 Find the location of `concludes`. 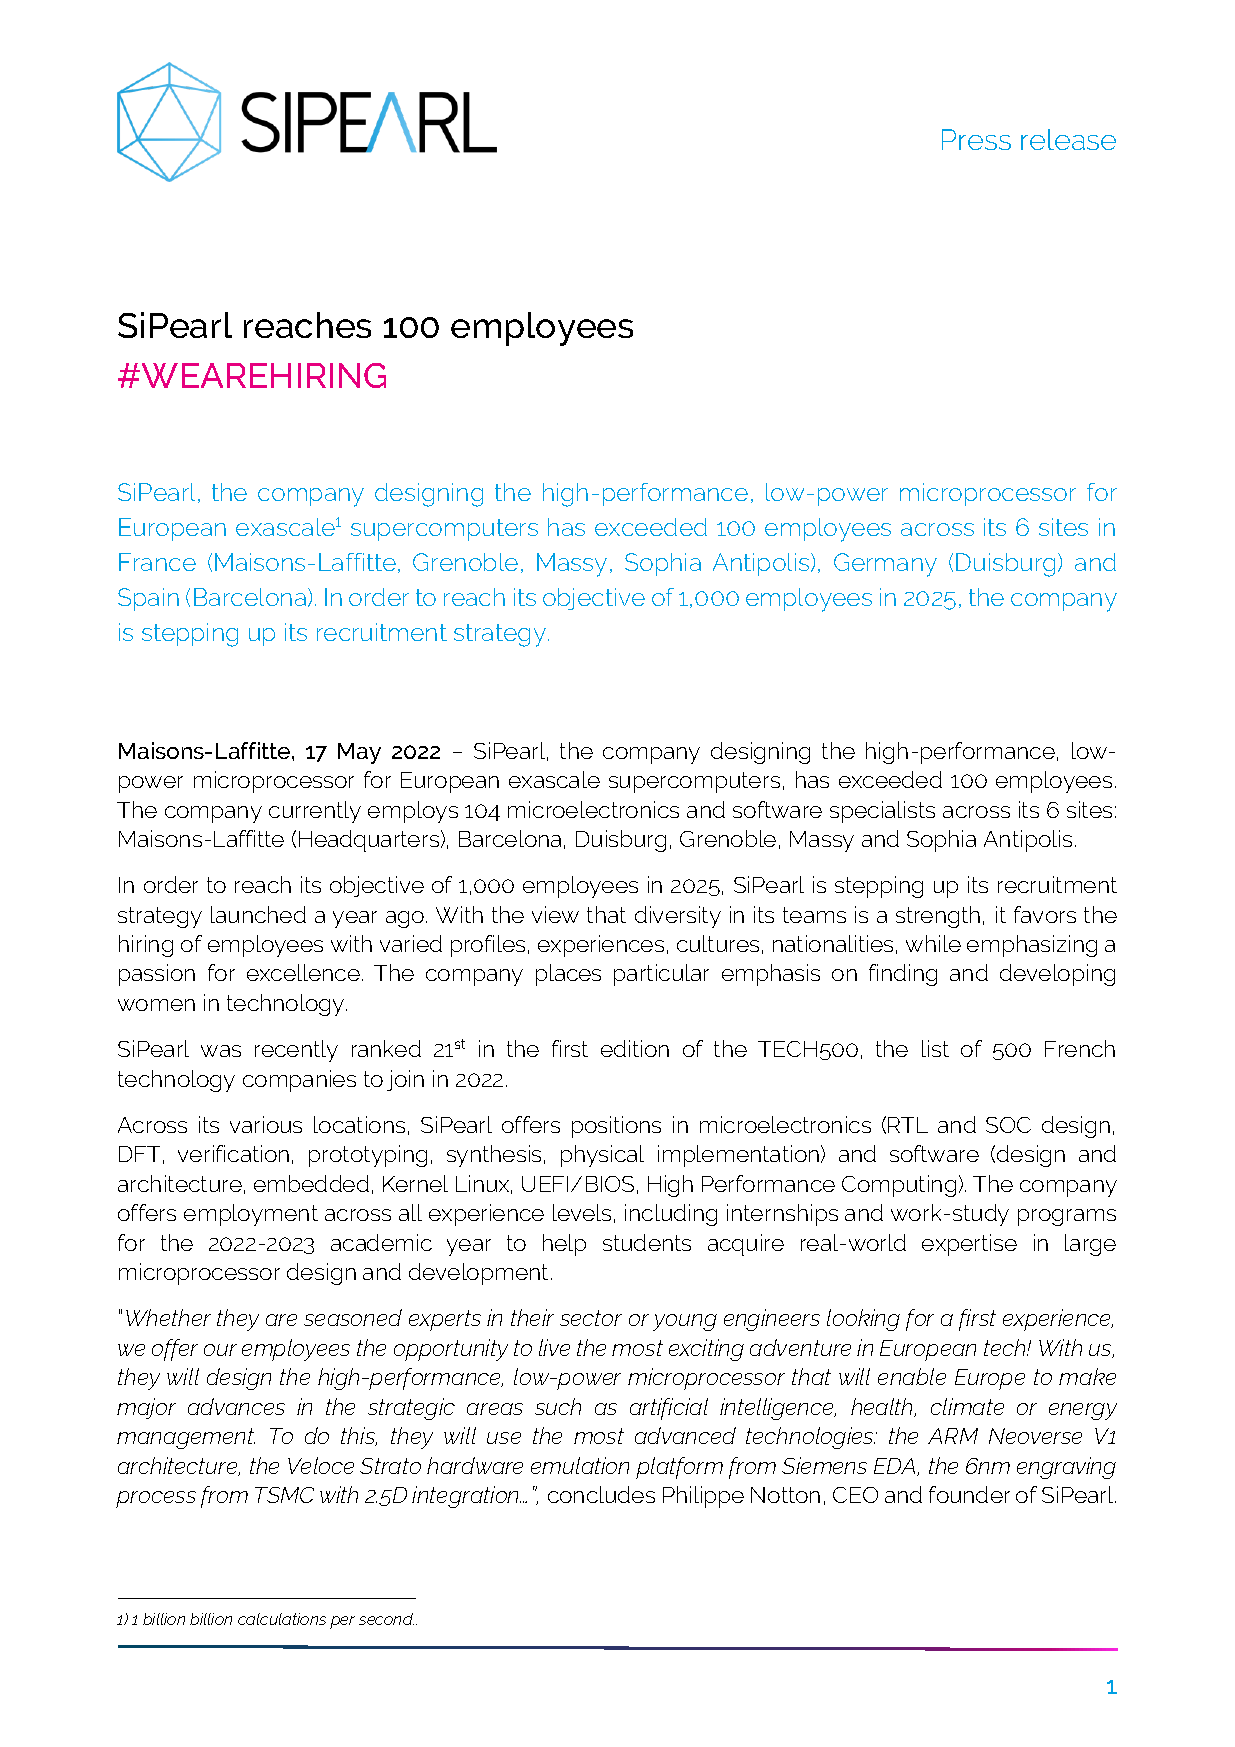

concludes is located at coordinates (601, 1494).
